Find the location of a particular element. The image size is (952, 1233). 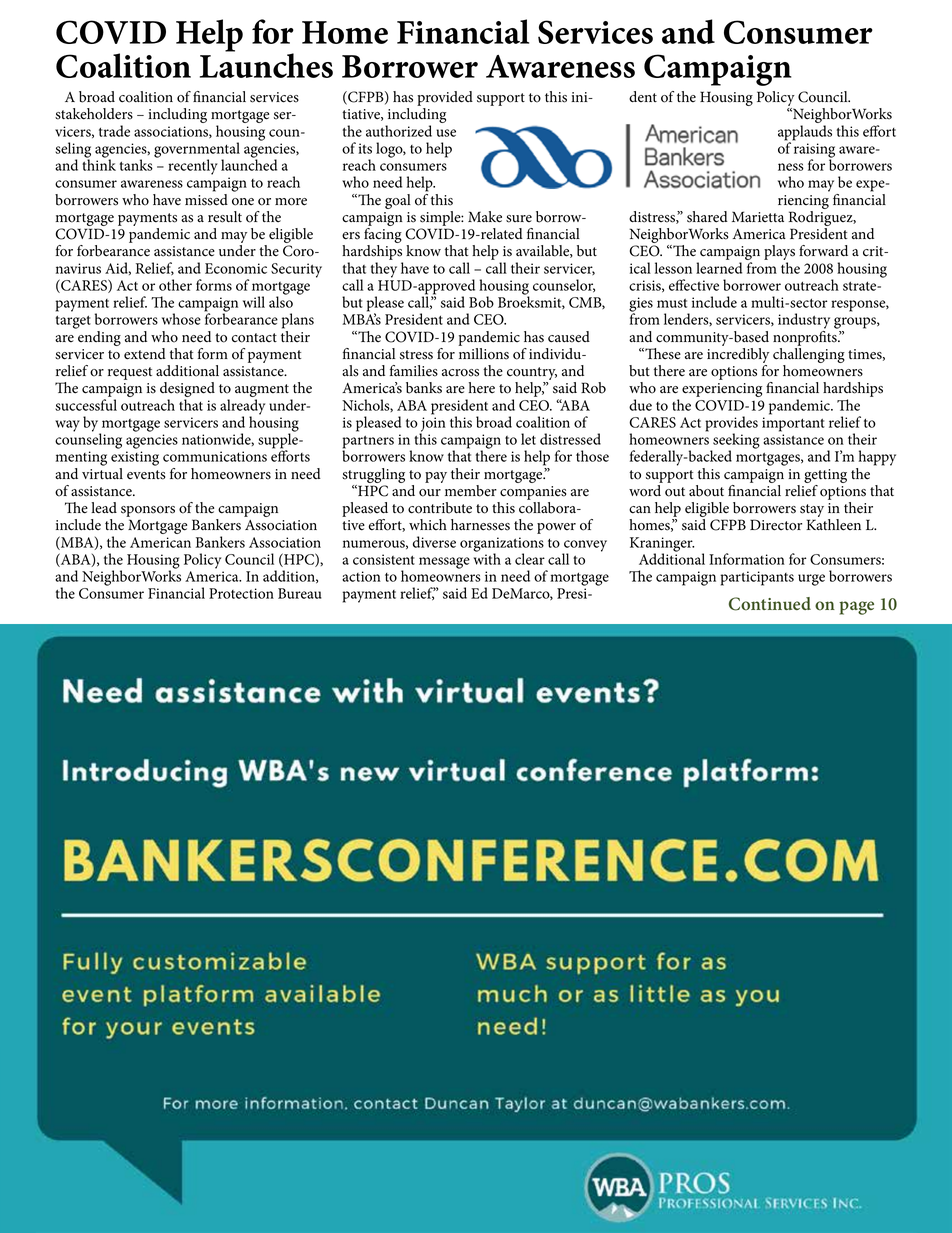

Protection is located at coordinates (241, 593).
